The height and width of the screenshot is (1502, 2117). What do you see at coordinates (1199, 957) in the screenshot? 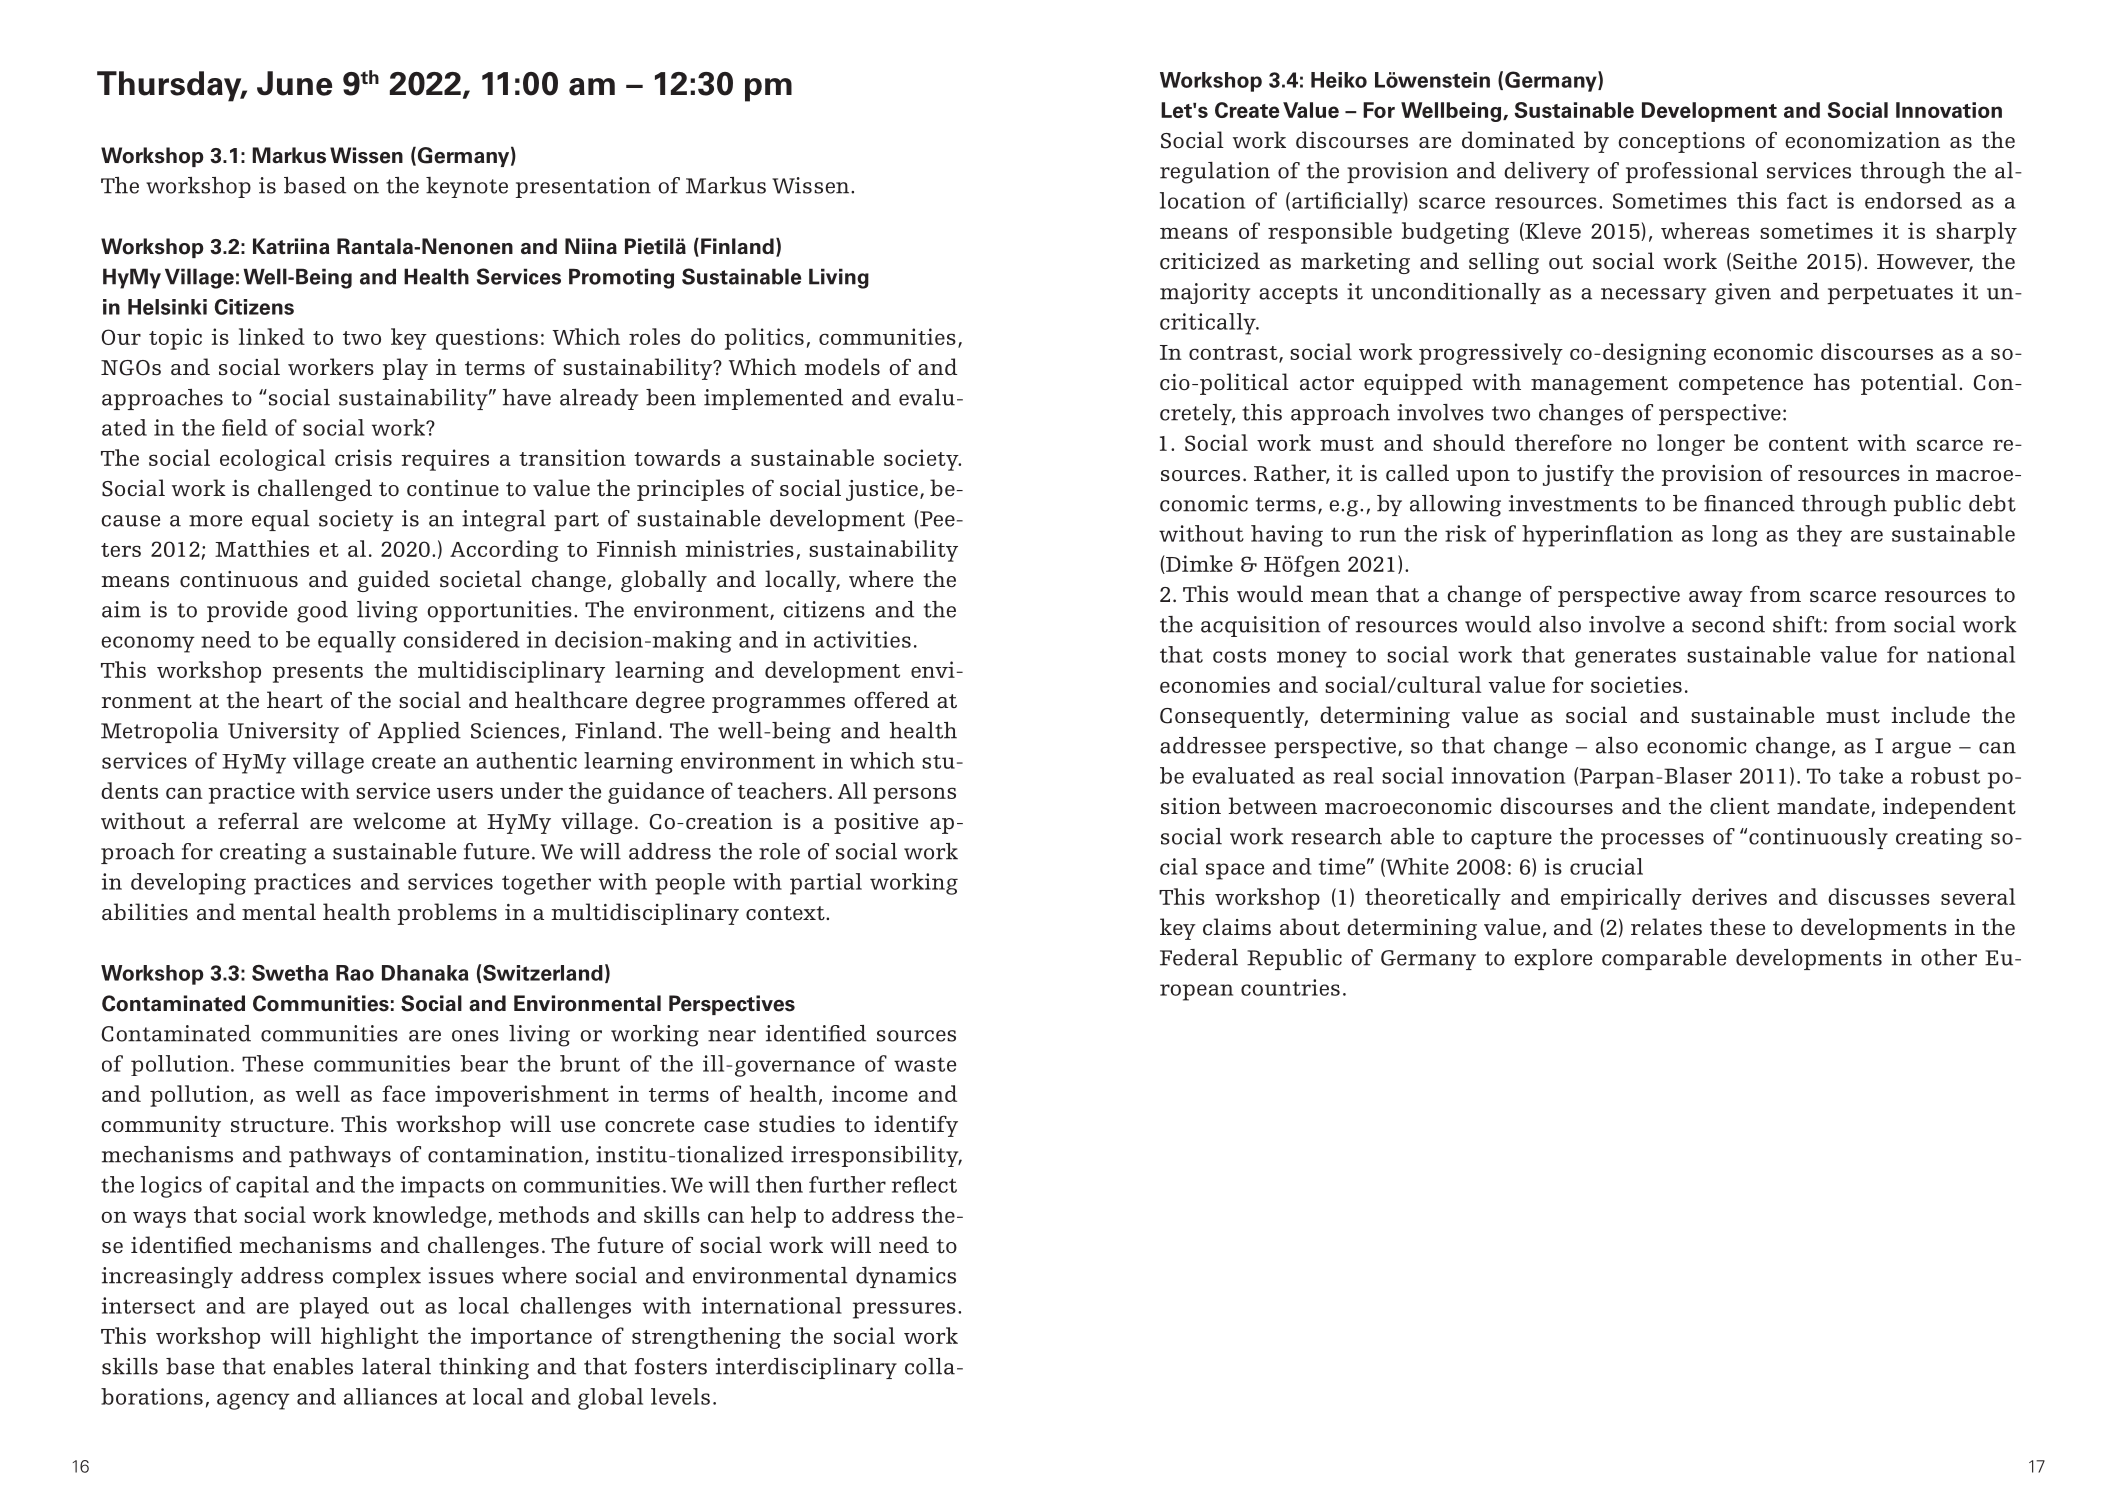
I see `Federal` at bounding box center [1199, 957].
